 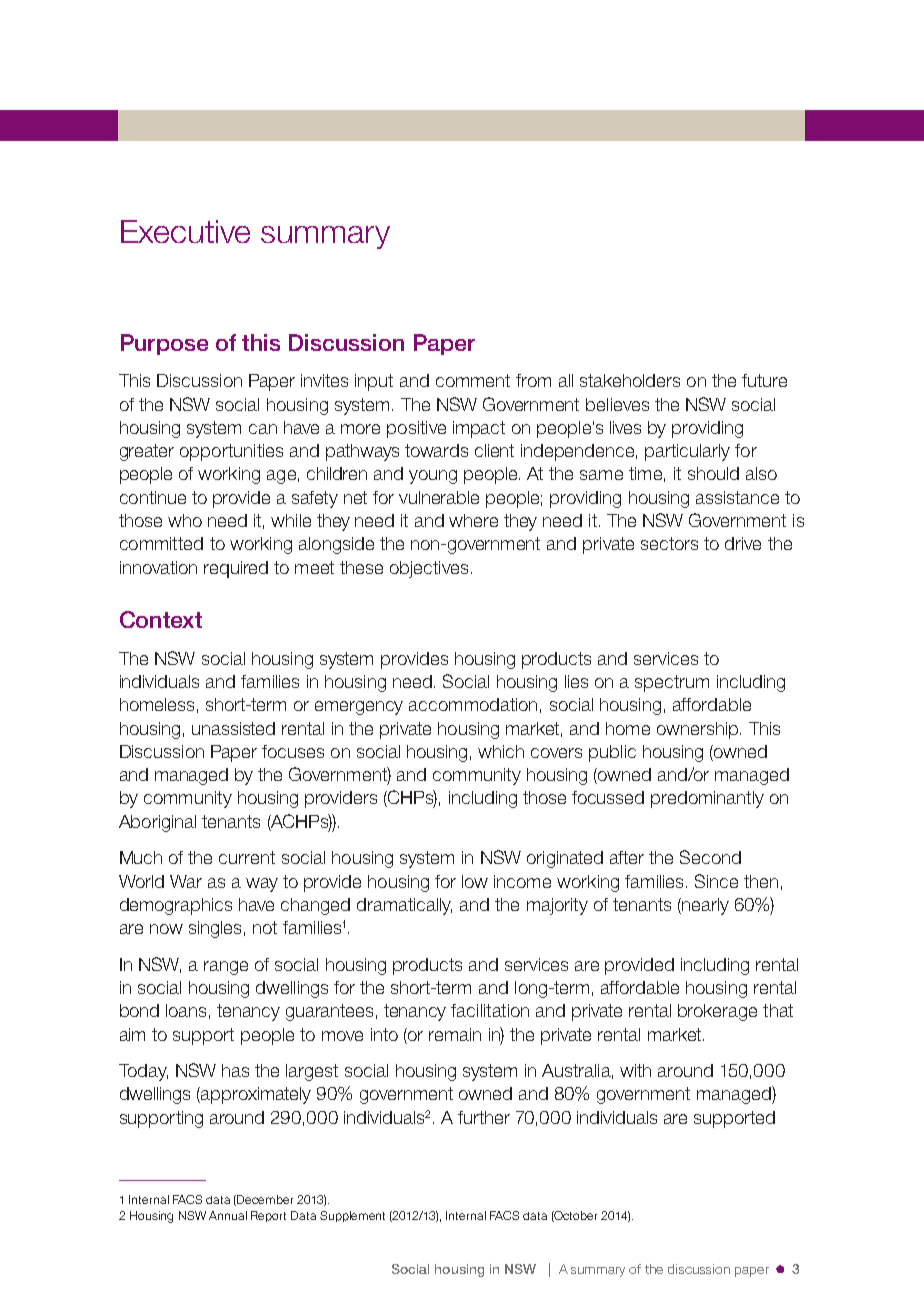 What do you see at coordinates (226, 968) in the page?
I see `range` at bounding box center [226, 968].
